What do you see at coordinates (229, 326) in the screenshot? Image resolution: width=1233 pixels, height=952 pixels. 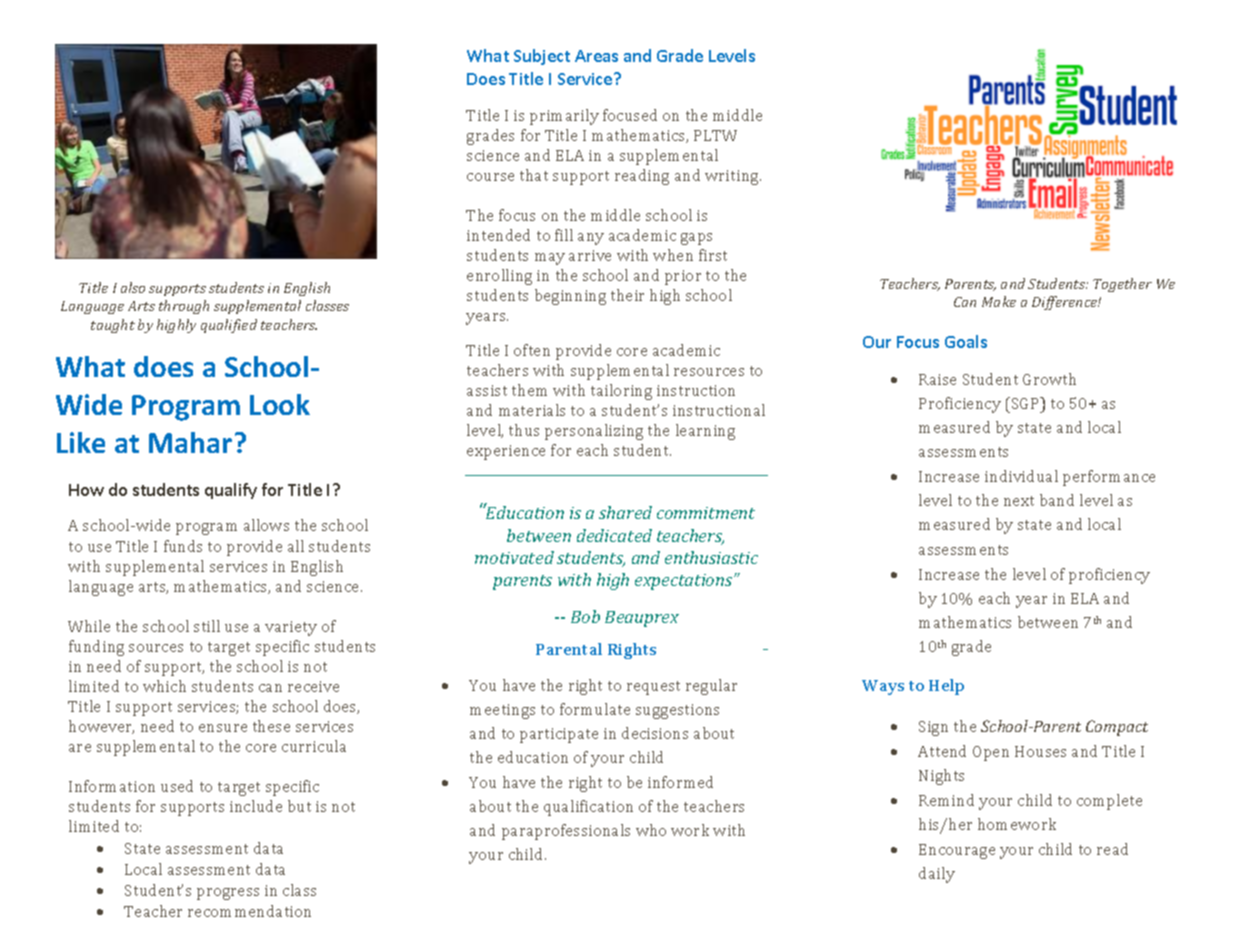 I see `qualified` at bounding box center [229, 326].
